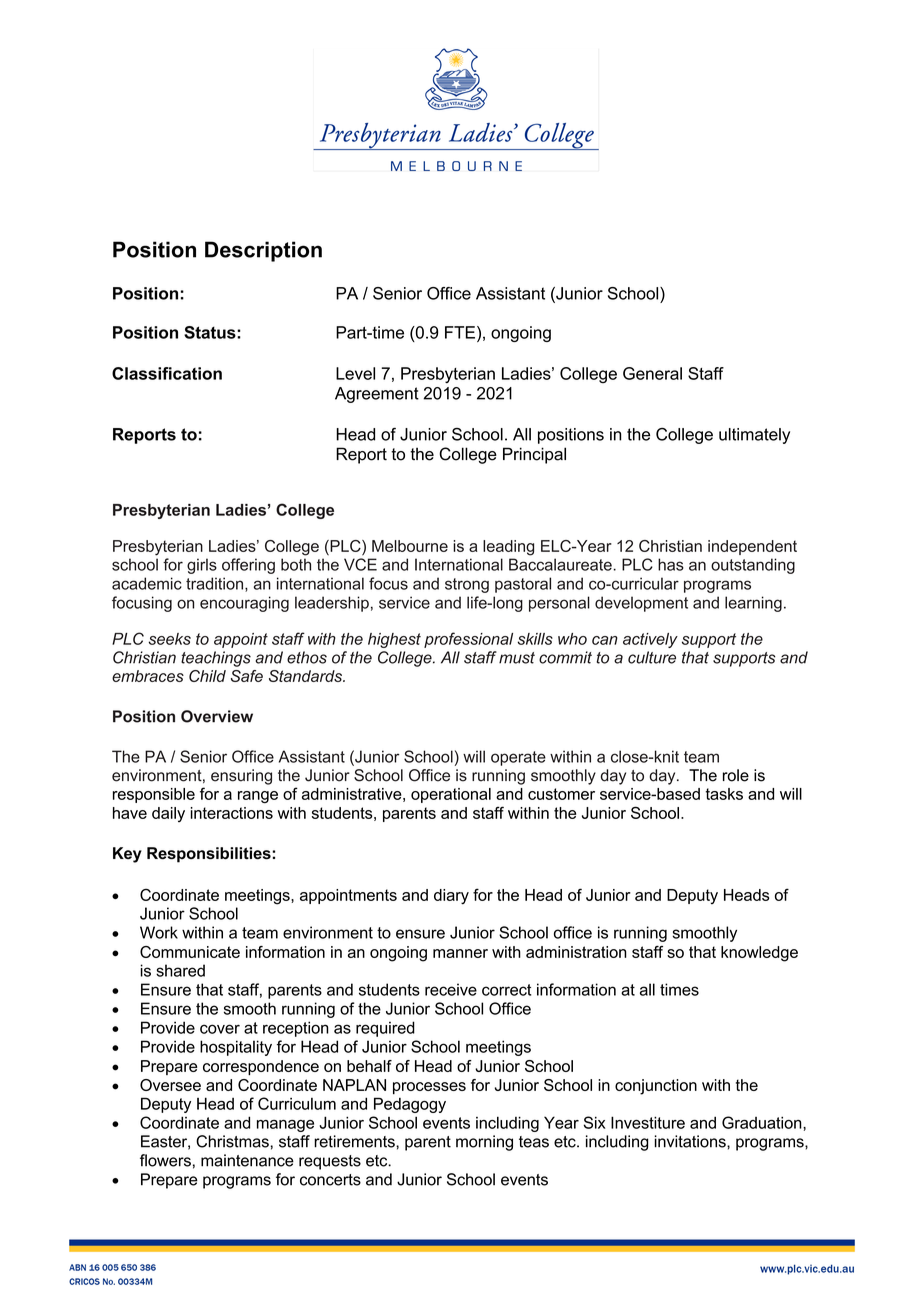 This screenshot has width=924, height=1308. What do you see at coordinates (724, 794) in the screenshot?
I see `tasks` at bounding box center [724, 794].
